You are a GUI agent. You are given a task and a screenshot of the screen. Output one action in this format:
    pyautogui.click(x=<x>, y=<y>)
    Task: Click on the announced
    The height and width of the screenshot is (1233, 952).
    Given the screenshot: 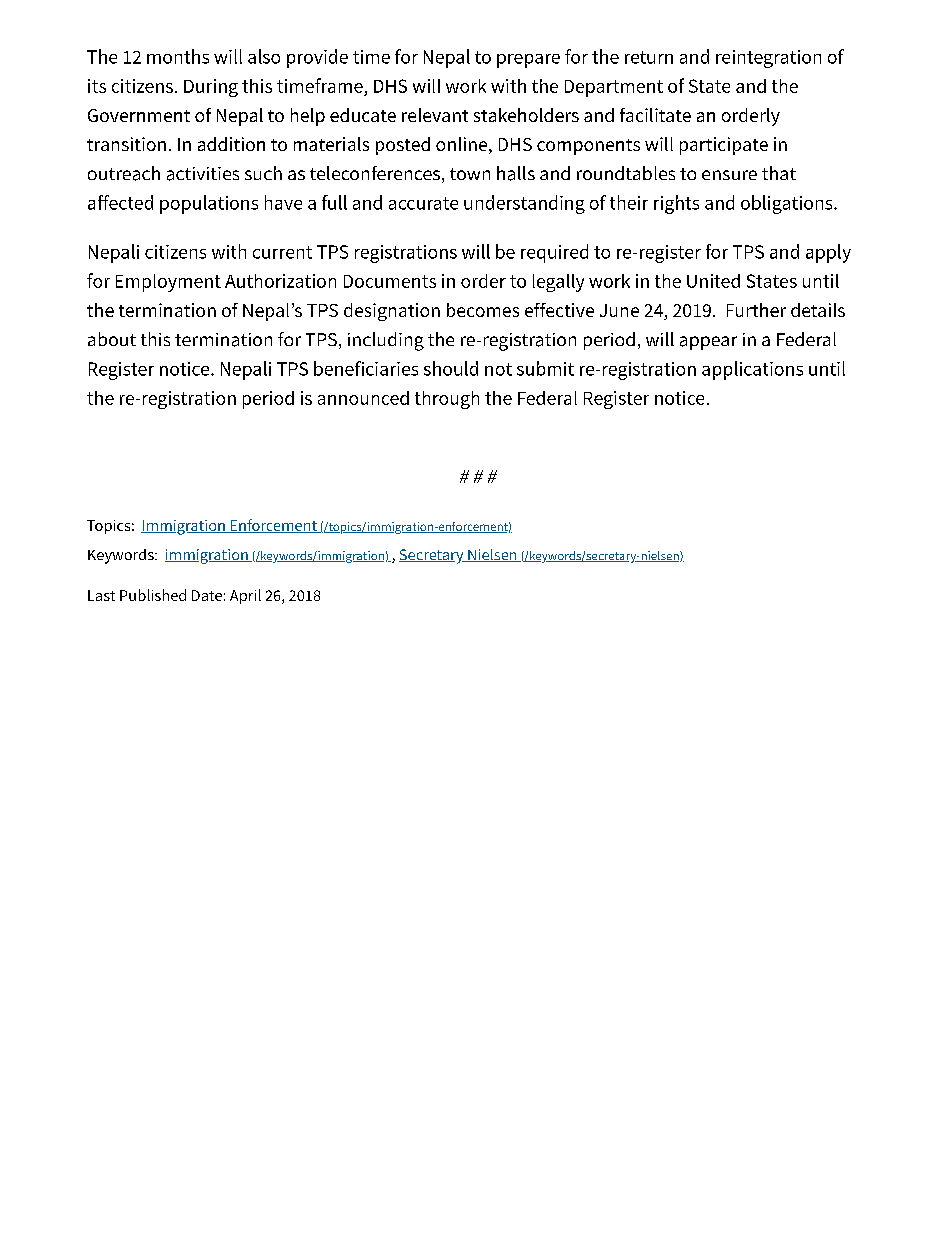 What is the action you would take?
    pyautogui.click(x=363, y=398)
